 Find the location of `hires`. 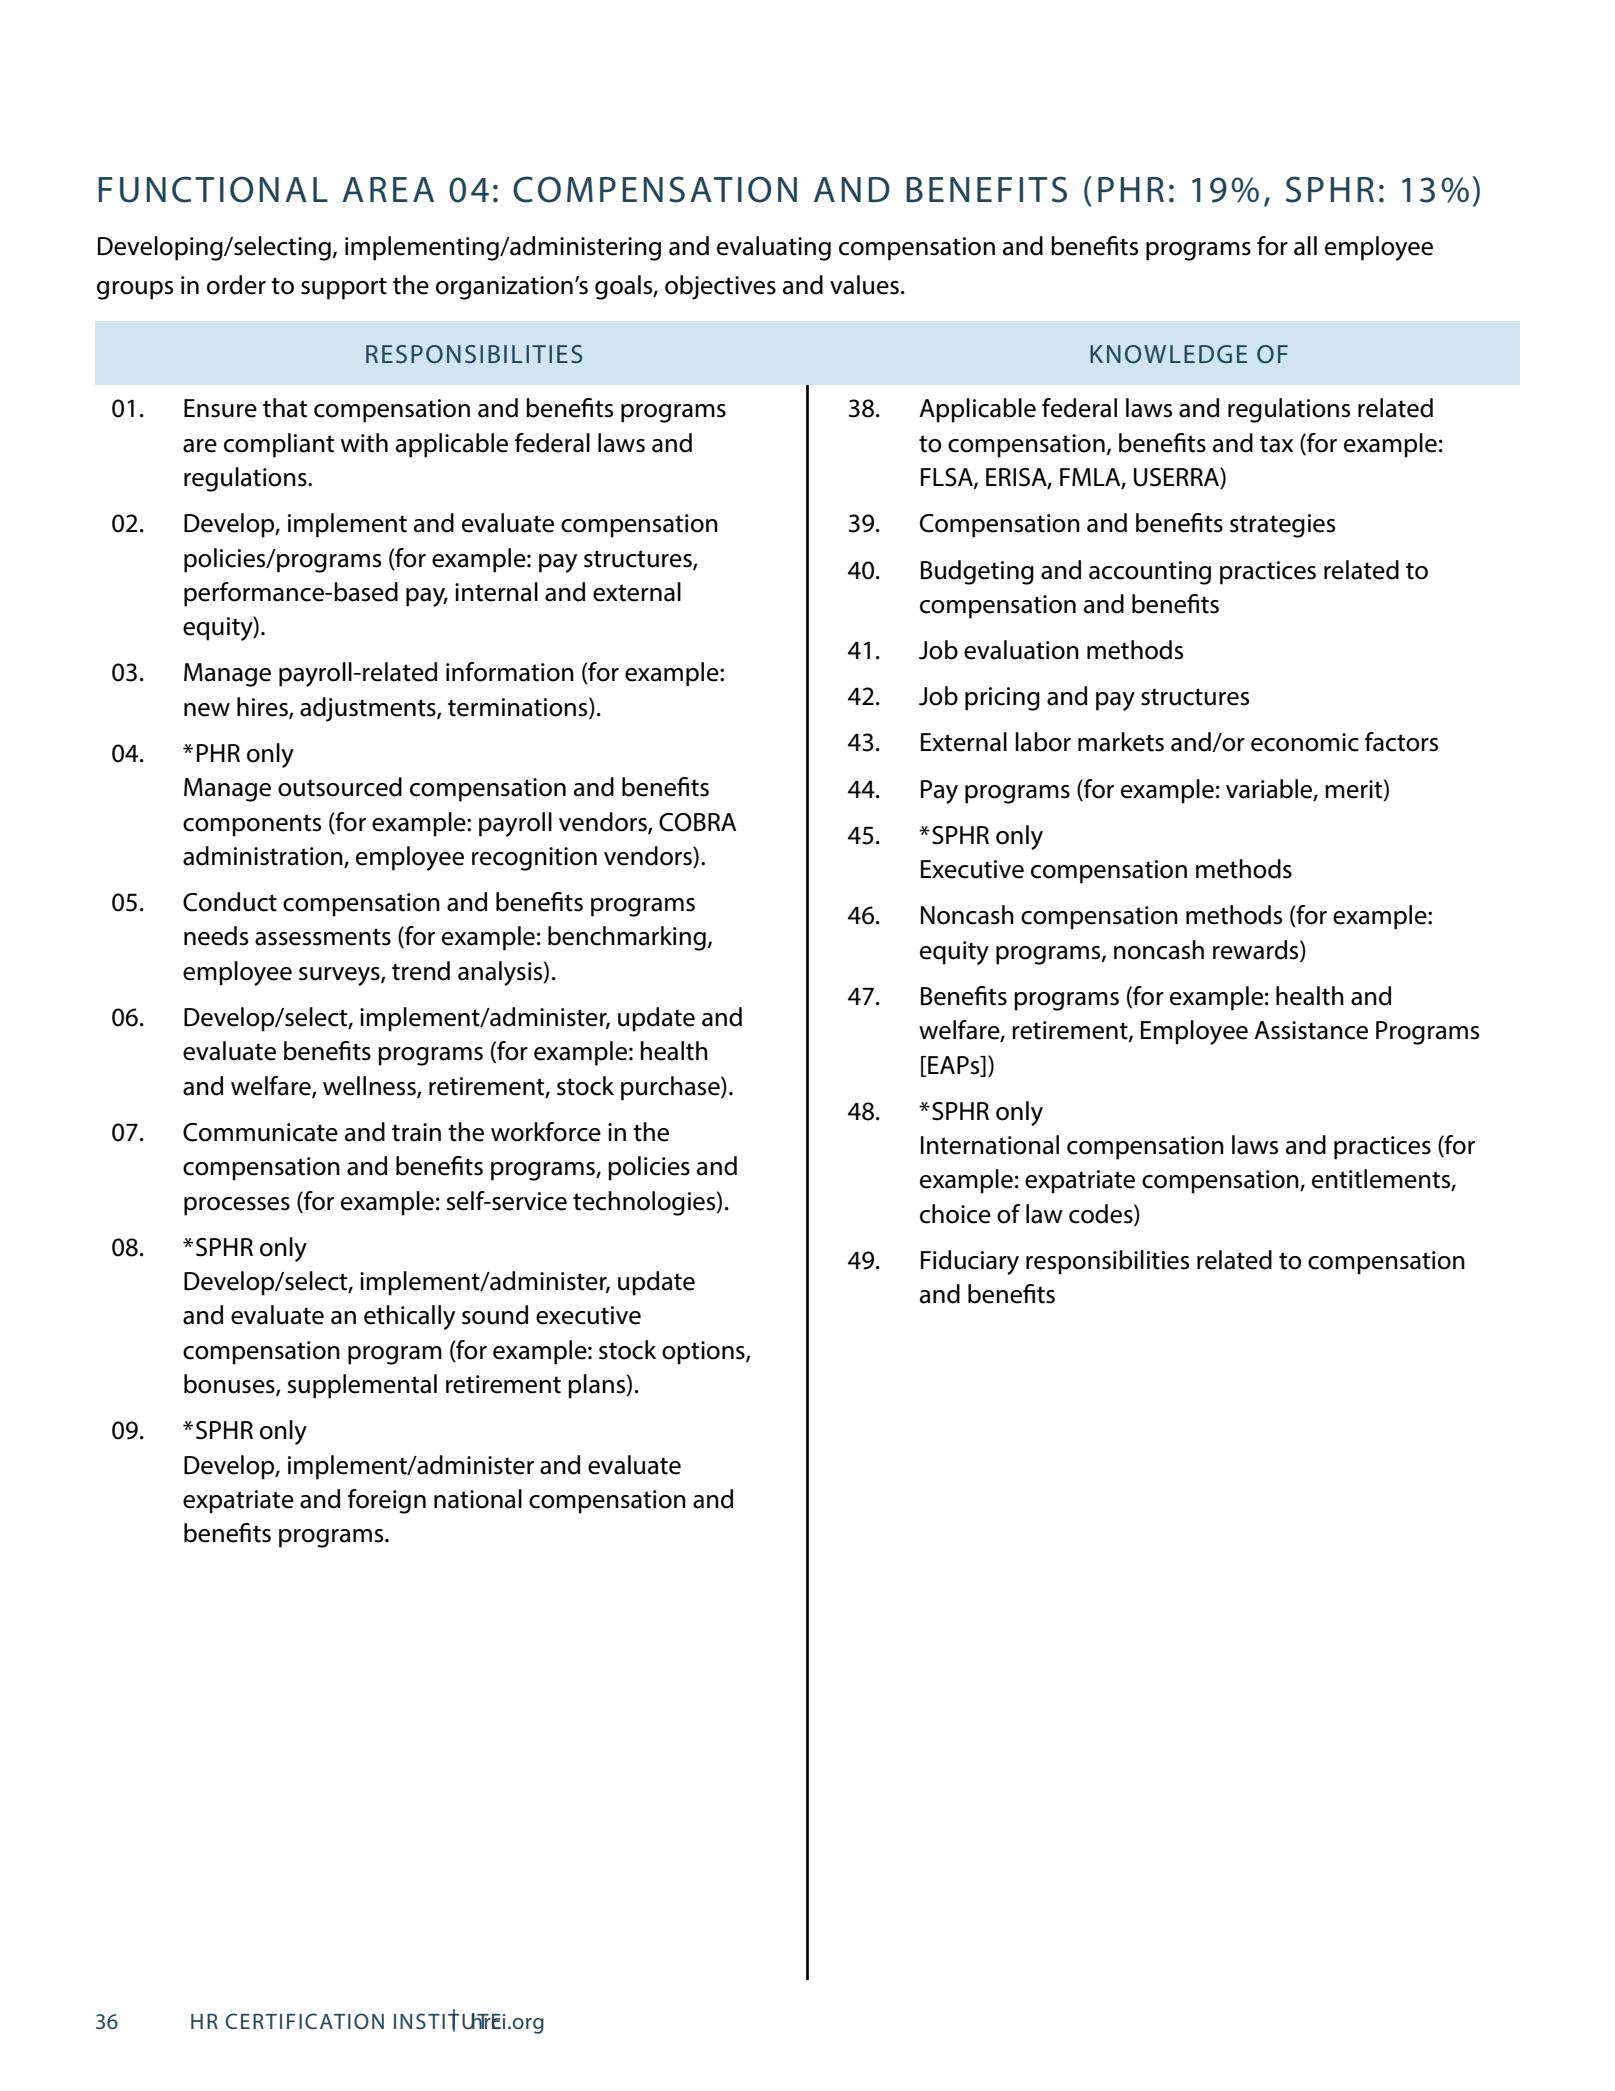

hires is located at coordinates (263, 708).
